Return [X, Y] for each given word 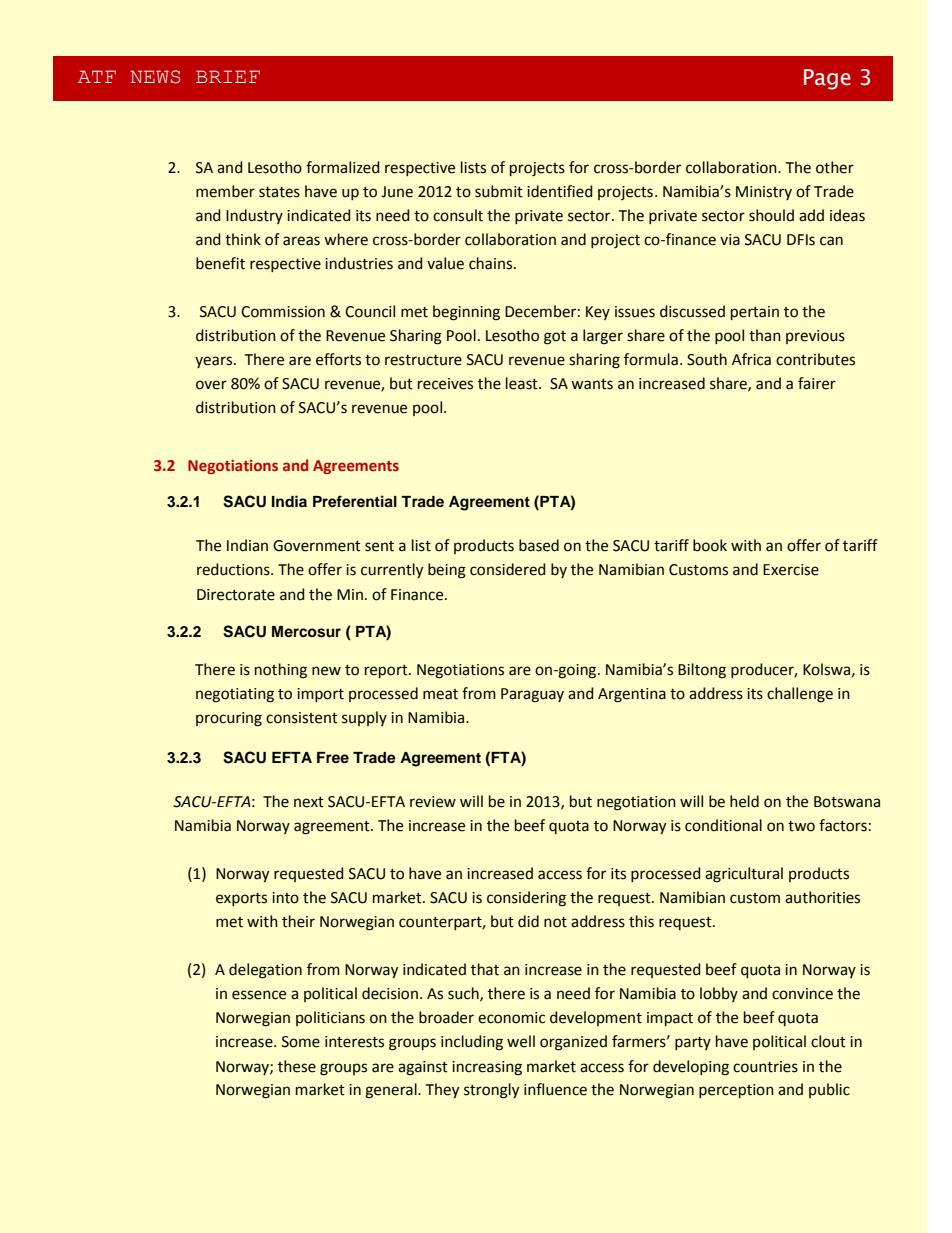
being [447, 571]
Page [827, 79]
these [297, 1066]
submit [499, 191]
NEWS [155, 77]
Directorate [236, 595]
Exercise [791, 570]
